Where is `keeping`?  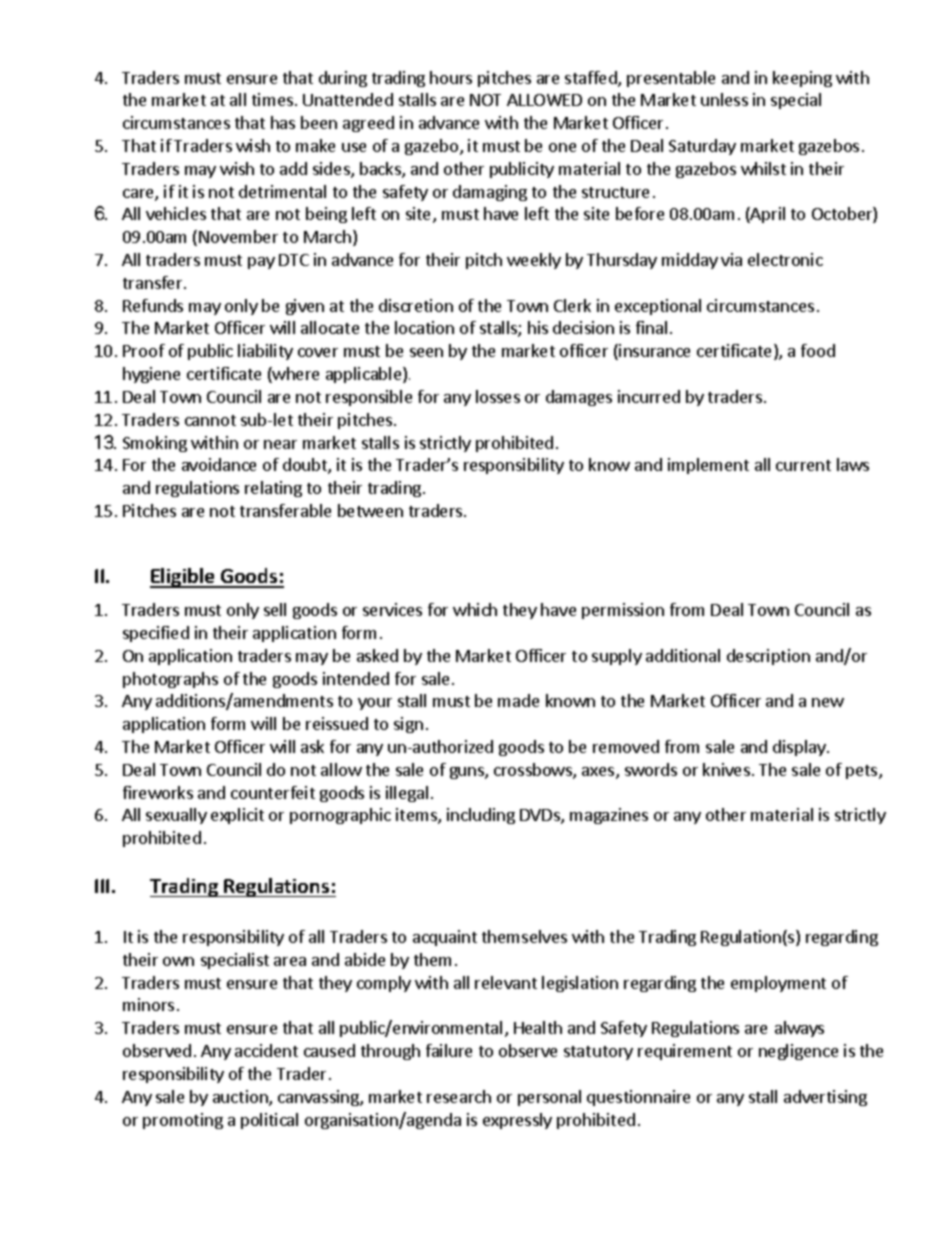 keeping is located at coordinates (802, 79).
